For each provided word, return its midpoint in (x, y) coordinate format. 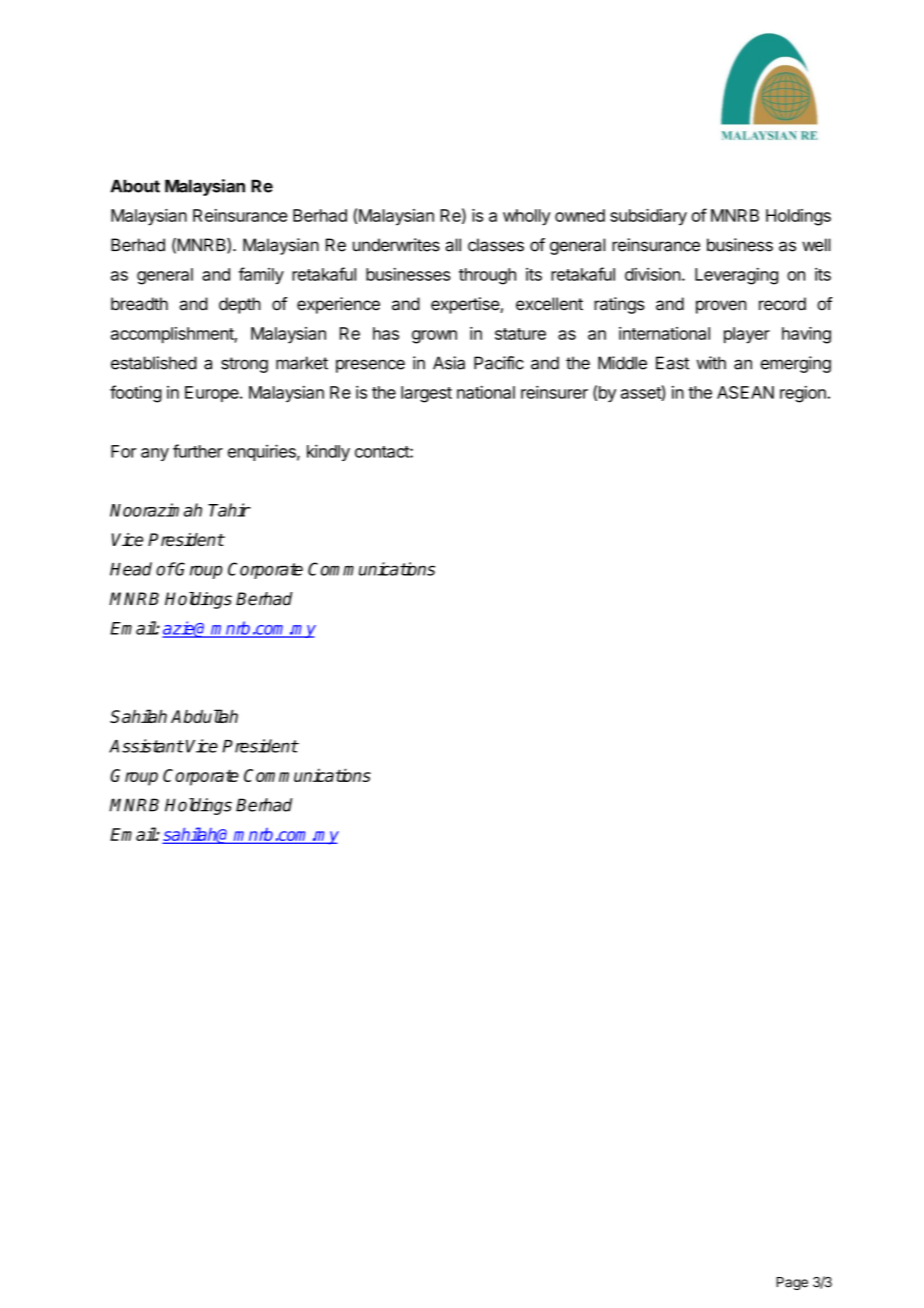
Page (792, 1283)
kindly (328, 452)
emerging (796, 364)
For (123, 451)
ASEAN (745, 392)
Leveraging (736, 276)
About (135, 186)
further (198, 451)
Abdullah (204, 716)
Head (131, 569)
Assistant (146, 746)
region (803, 394)
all (453, 245)
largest (426, 394)
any (155, 454)
